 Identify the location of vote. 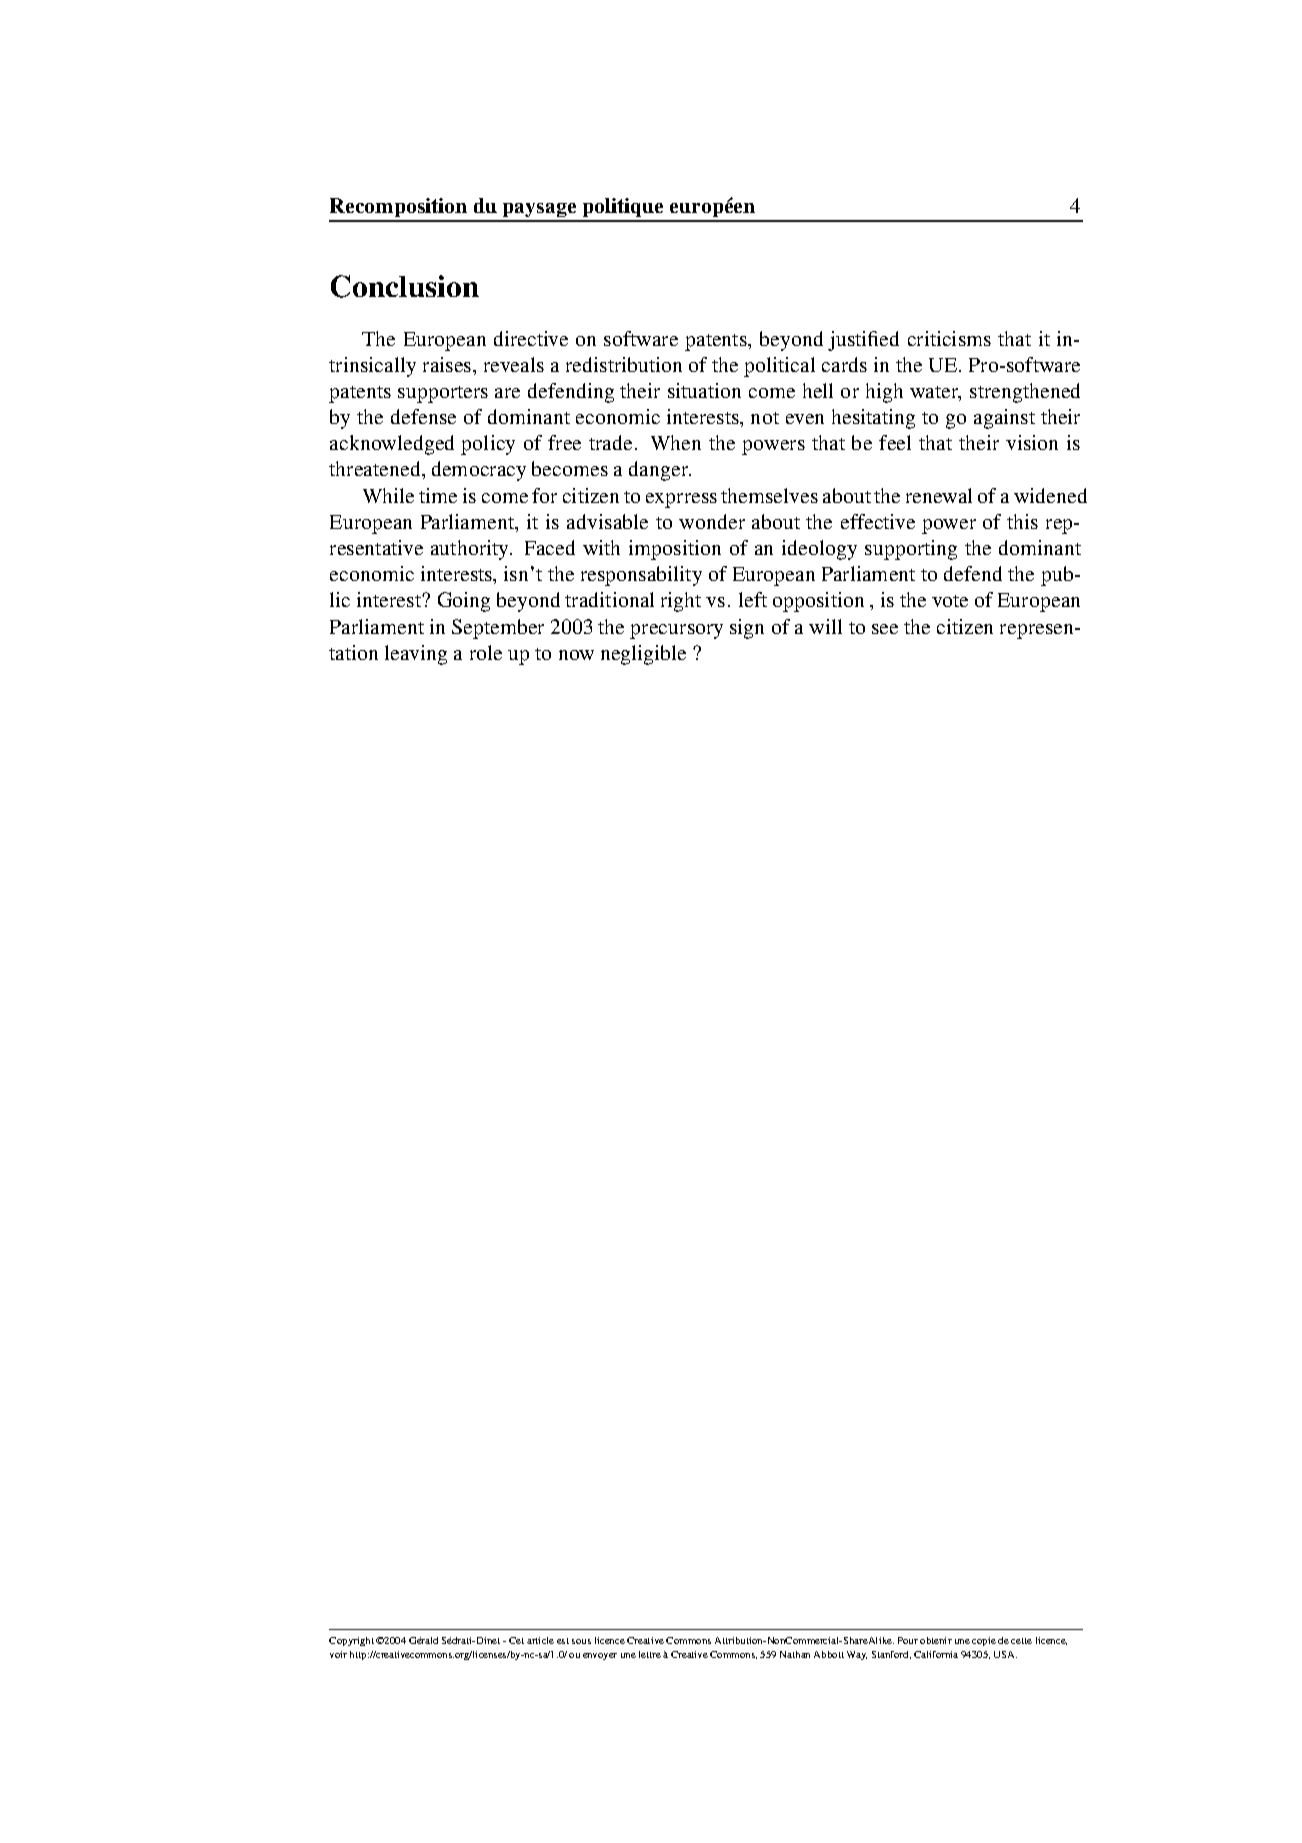
(950, 601).
